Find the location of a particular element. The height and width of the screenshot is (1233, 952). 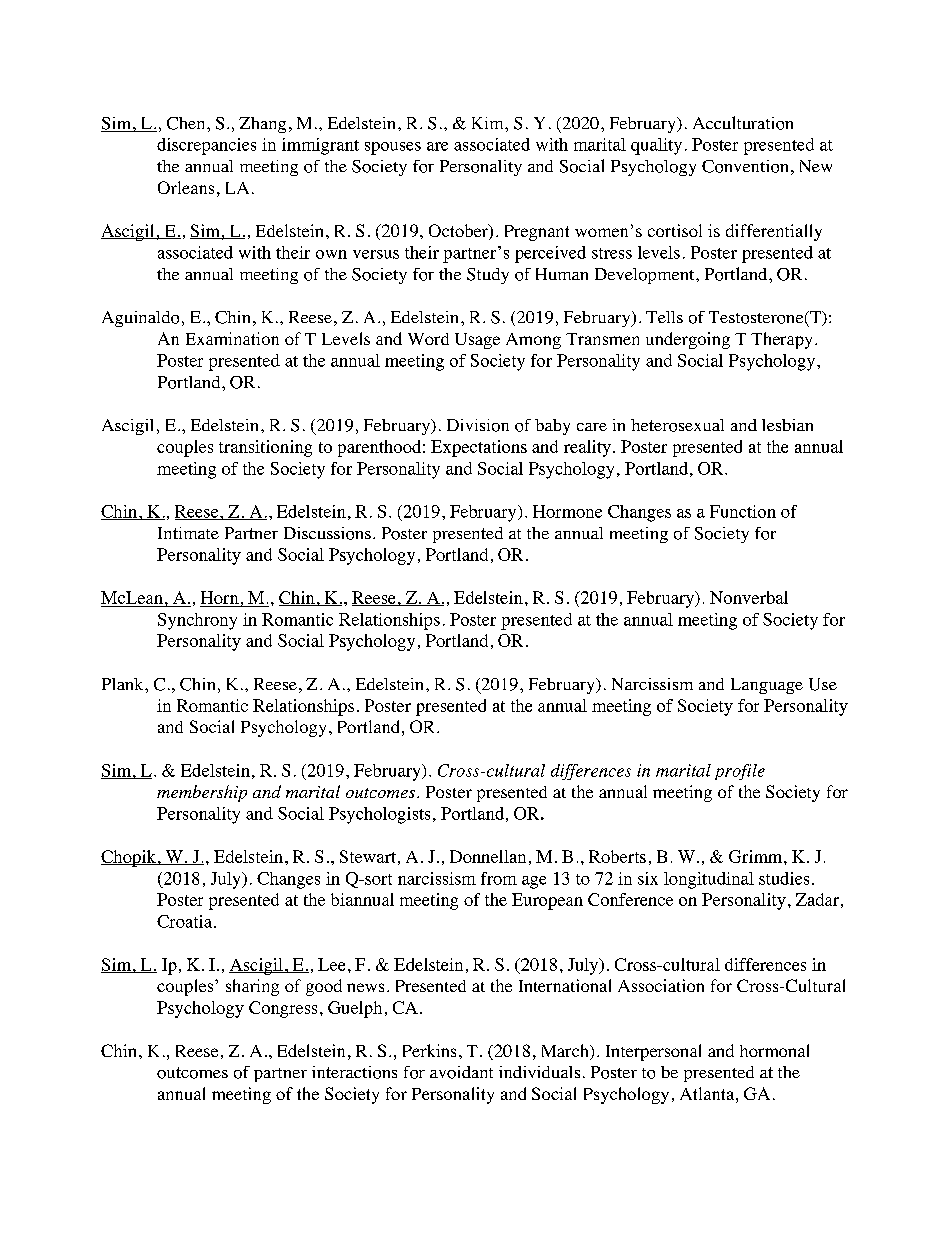

Perkins is located at coordinates (429, 1050).
